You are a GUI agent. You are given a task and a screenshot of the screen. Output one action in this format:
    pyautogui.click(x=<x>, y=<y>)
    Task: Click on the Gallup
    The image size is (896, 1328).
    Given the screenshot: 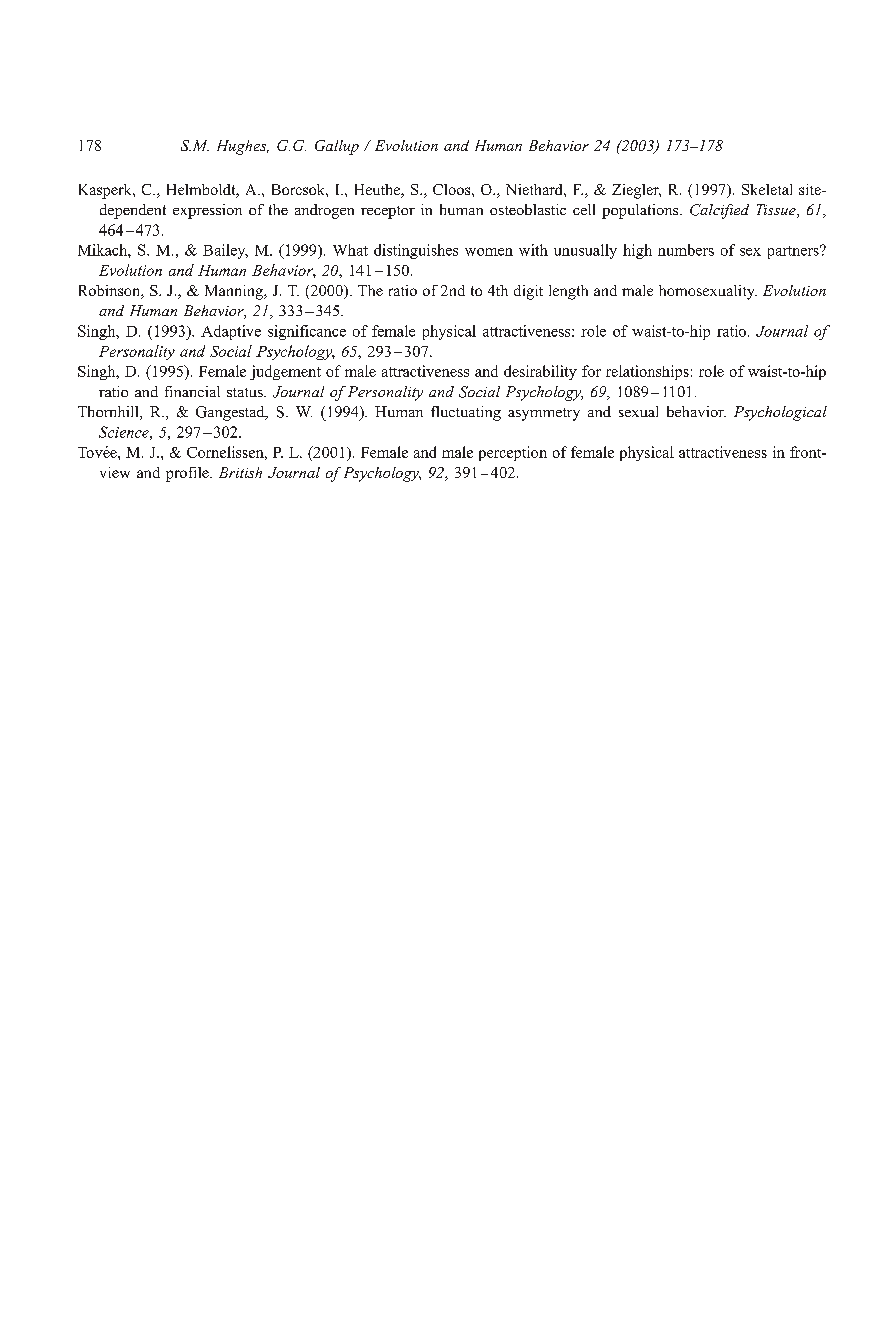 What is the action you would take?
    pyautogui.click(x=337, y=147)
